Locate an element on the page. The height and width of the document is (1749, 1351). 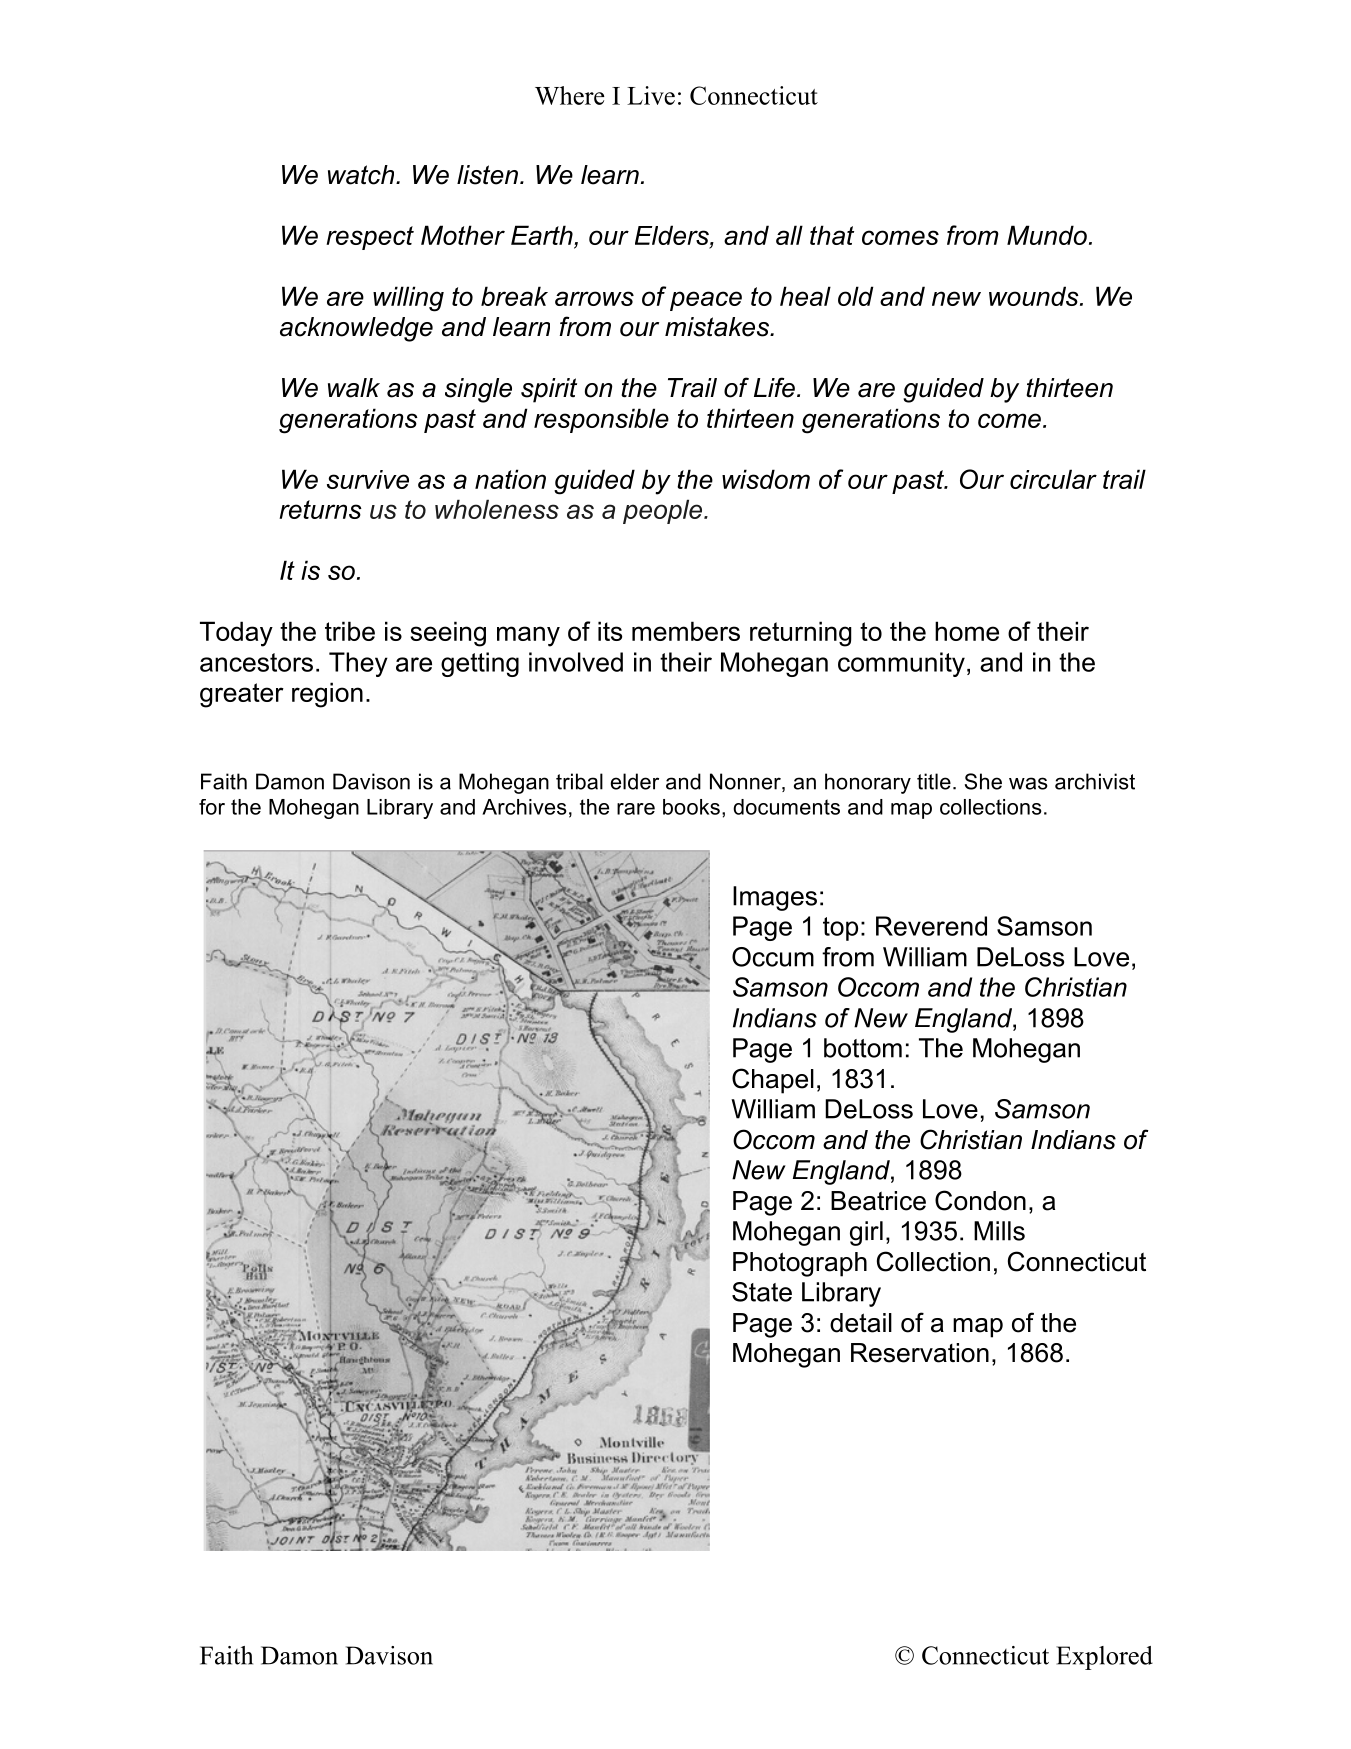
Mundo is located at coordinates (1047, 235).
